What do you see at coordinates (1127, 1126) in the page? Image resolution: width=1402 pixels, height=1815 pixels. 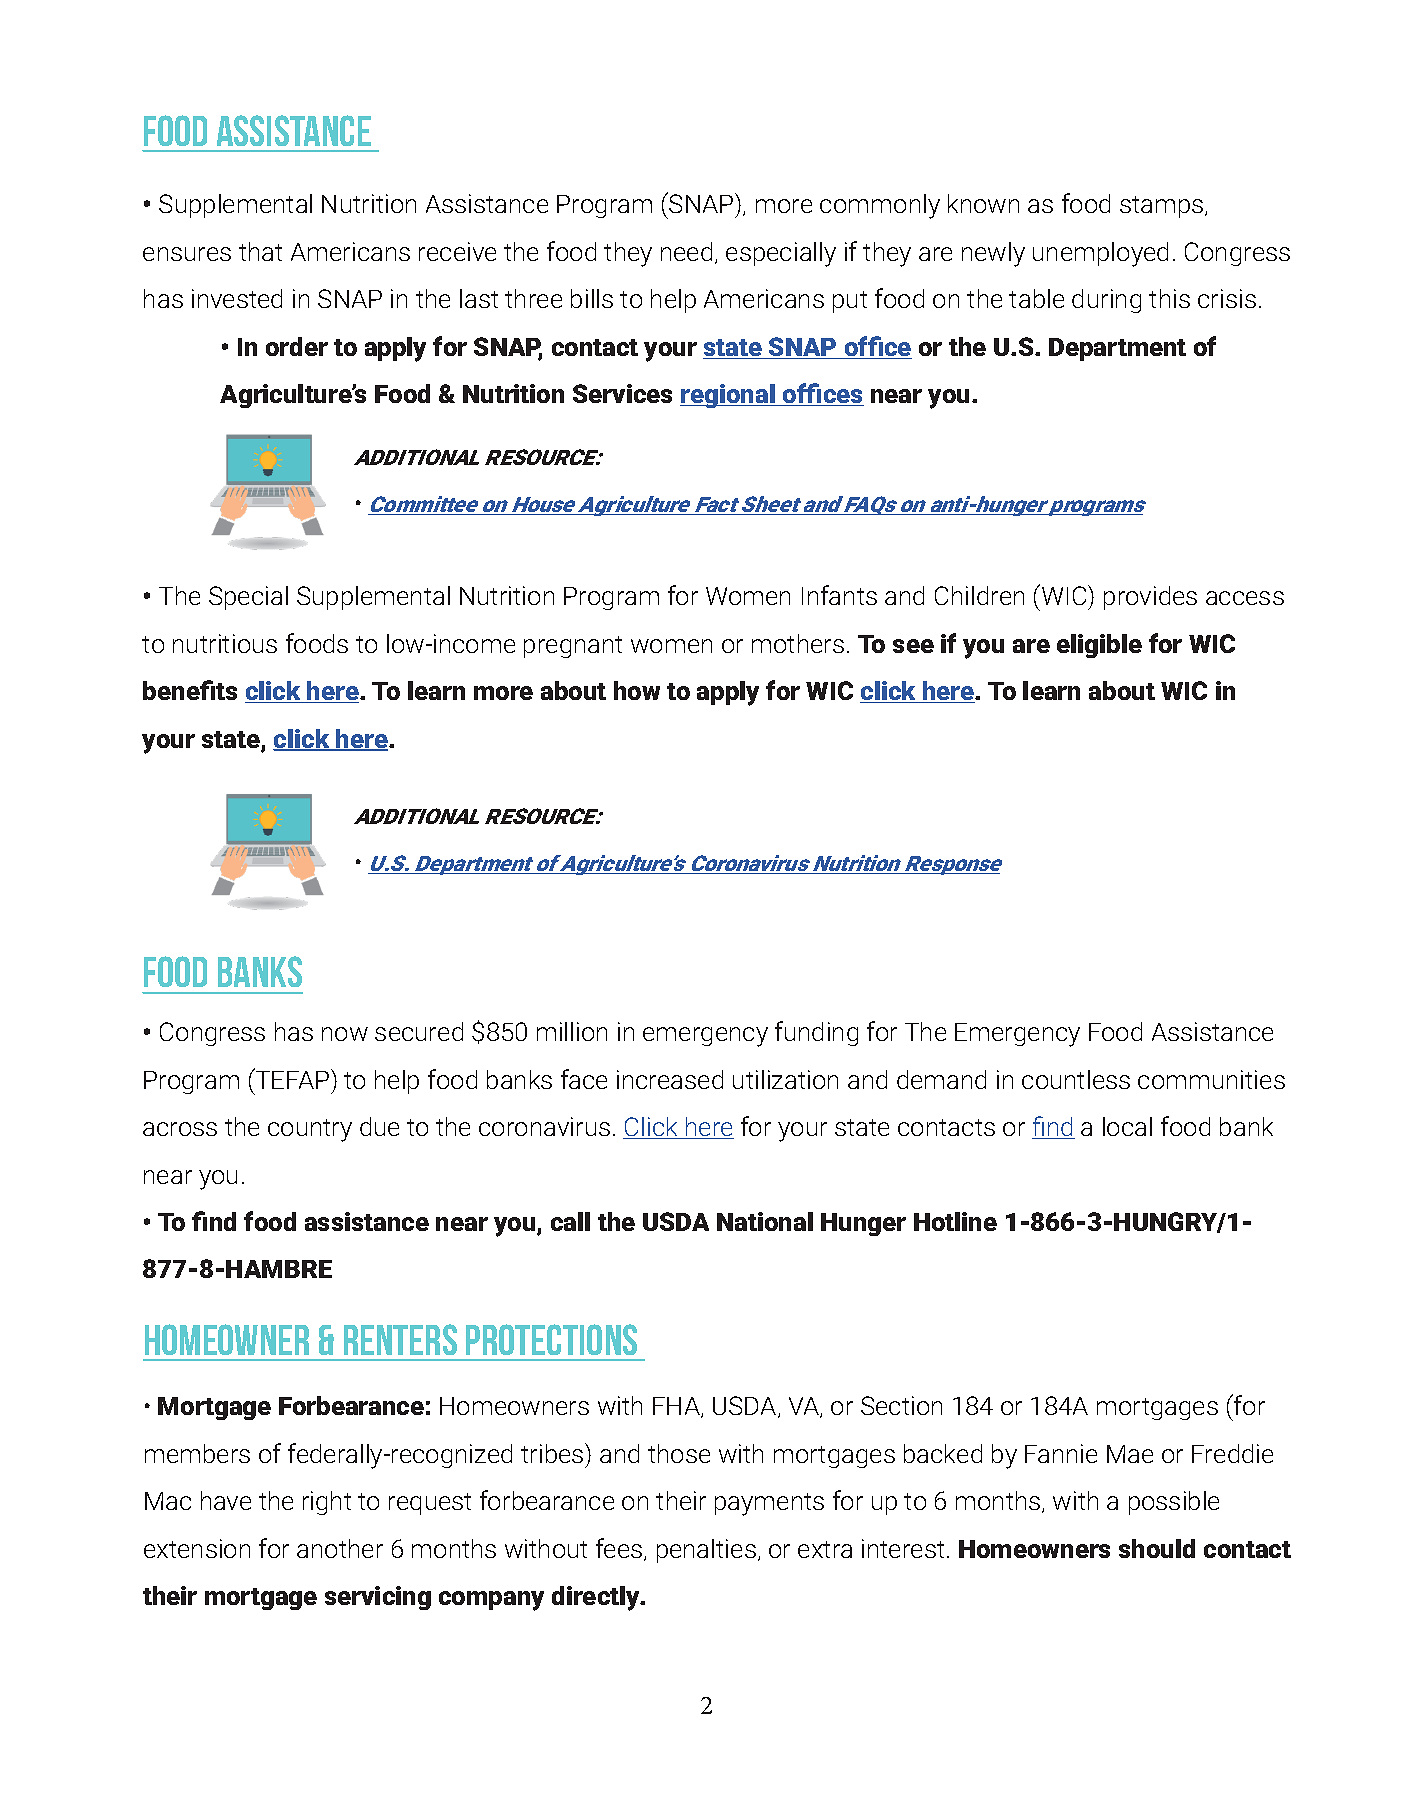 I see `local` at bounding box center [1127, 1126].
